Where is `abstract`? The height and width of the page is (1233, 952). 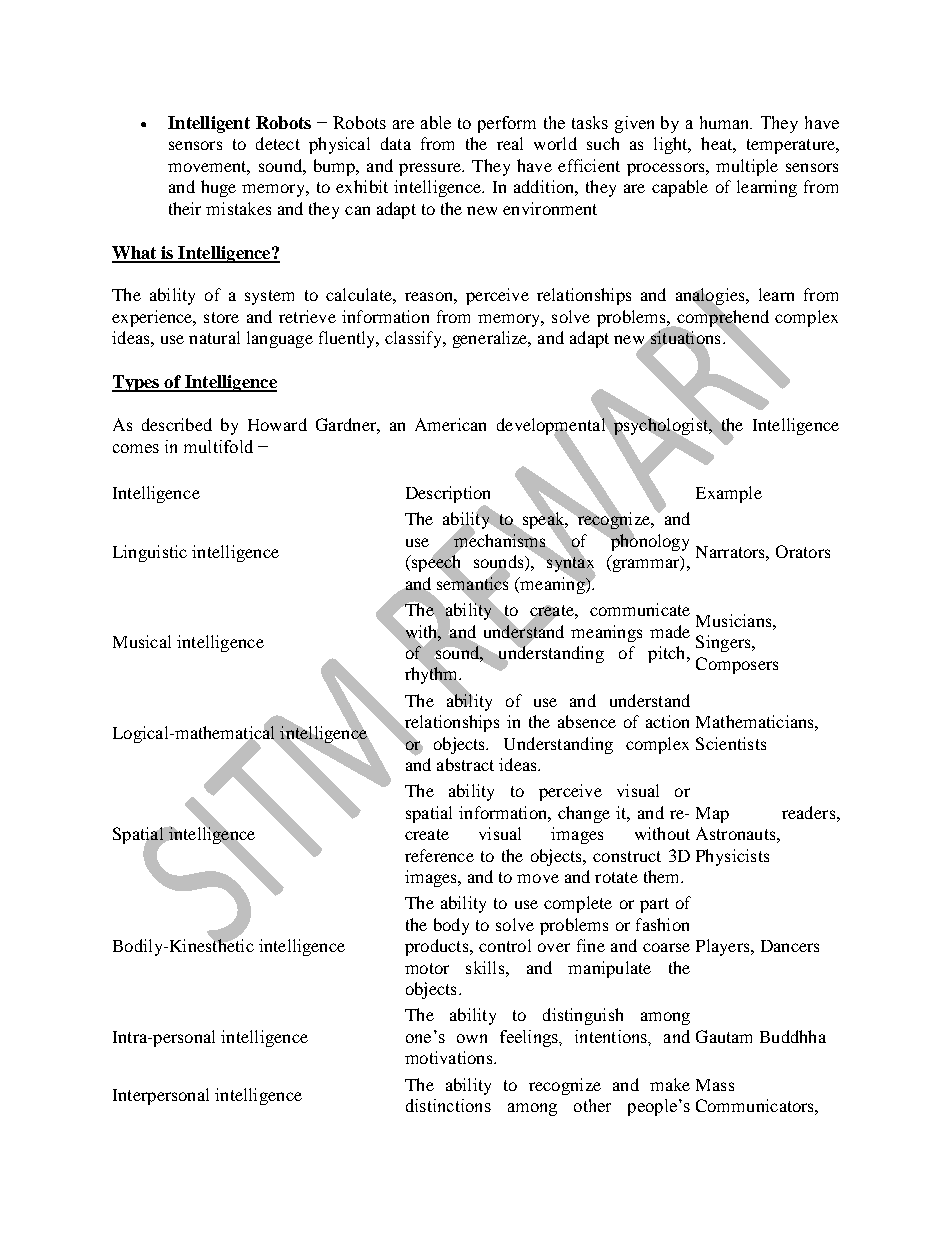
abstract is located at coordinates (465, 764).
